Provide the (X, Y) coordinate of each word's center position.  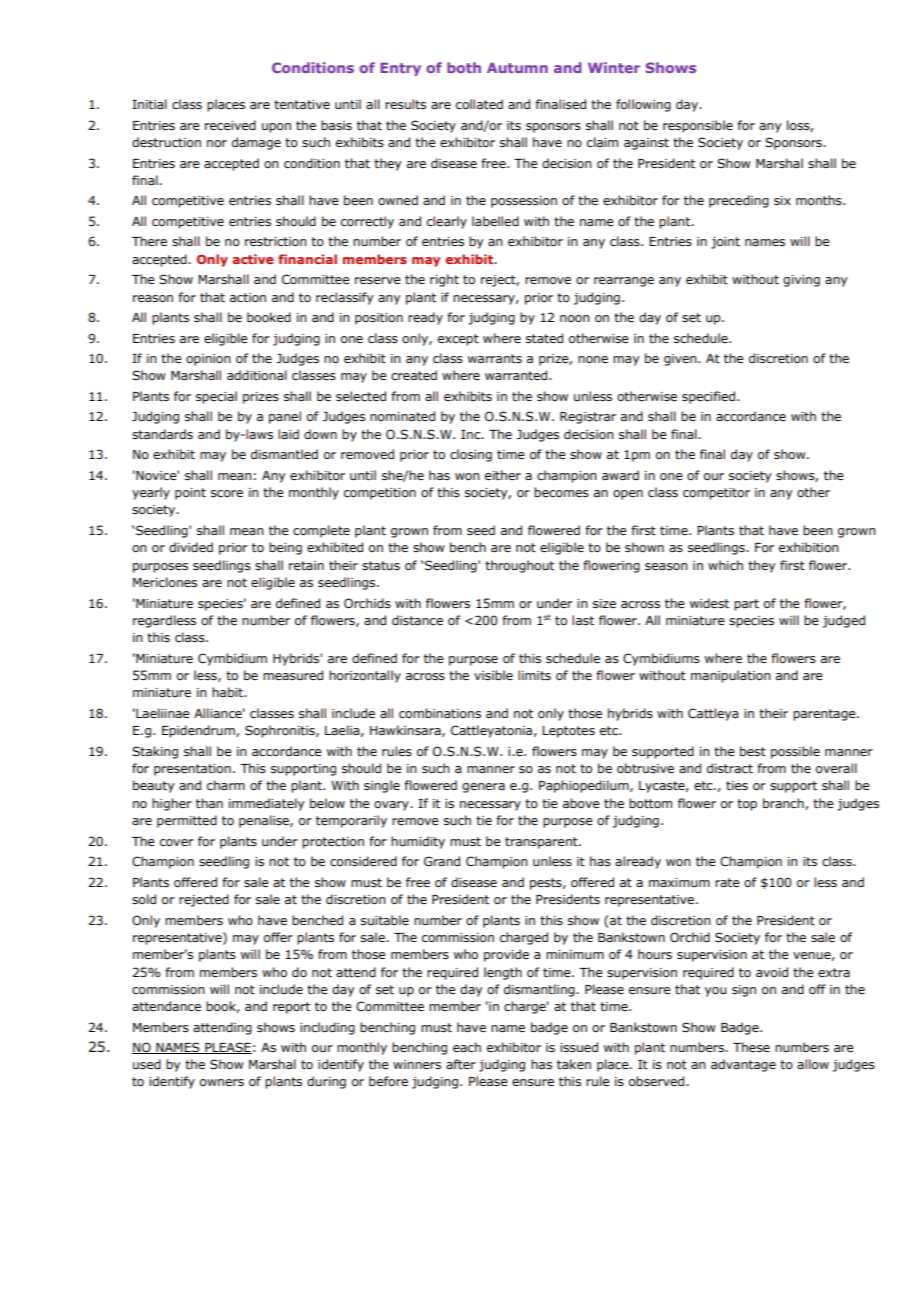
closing (471, 455)
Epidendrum (199, 731)
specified (710, 397)
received (230, 125)
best (753, 751)
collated (479, 104)
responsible (698, 126)
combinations (440, 713)
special (216, 397)
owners (222, 1082)
